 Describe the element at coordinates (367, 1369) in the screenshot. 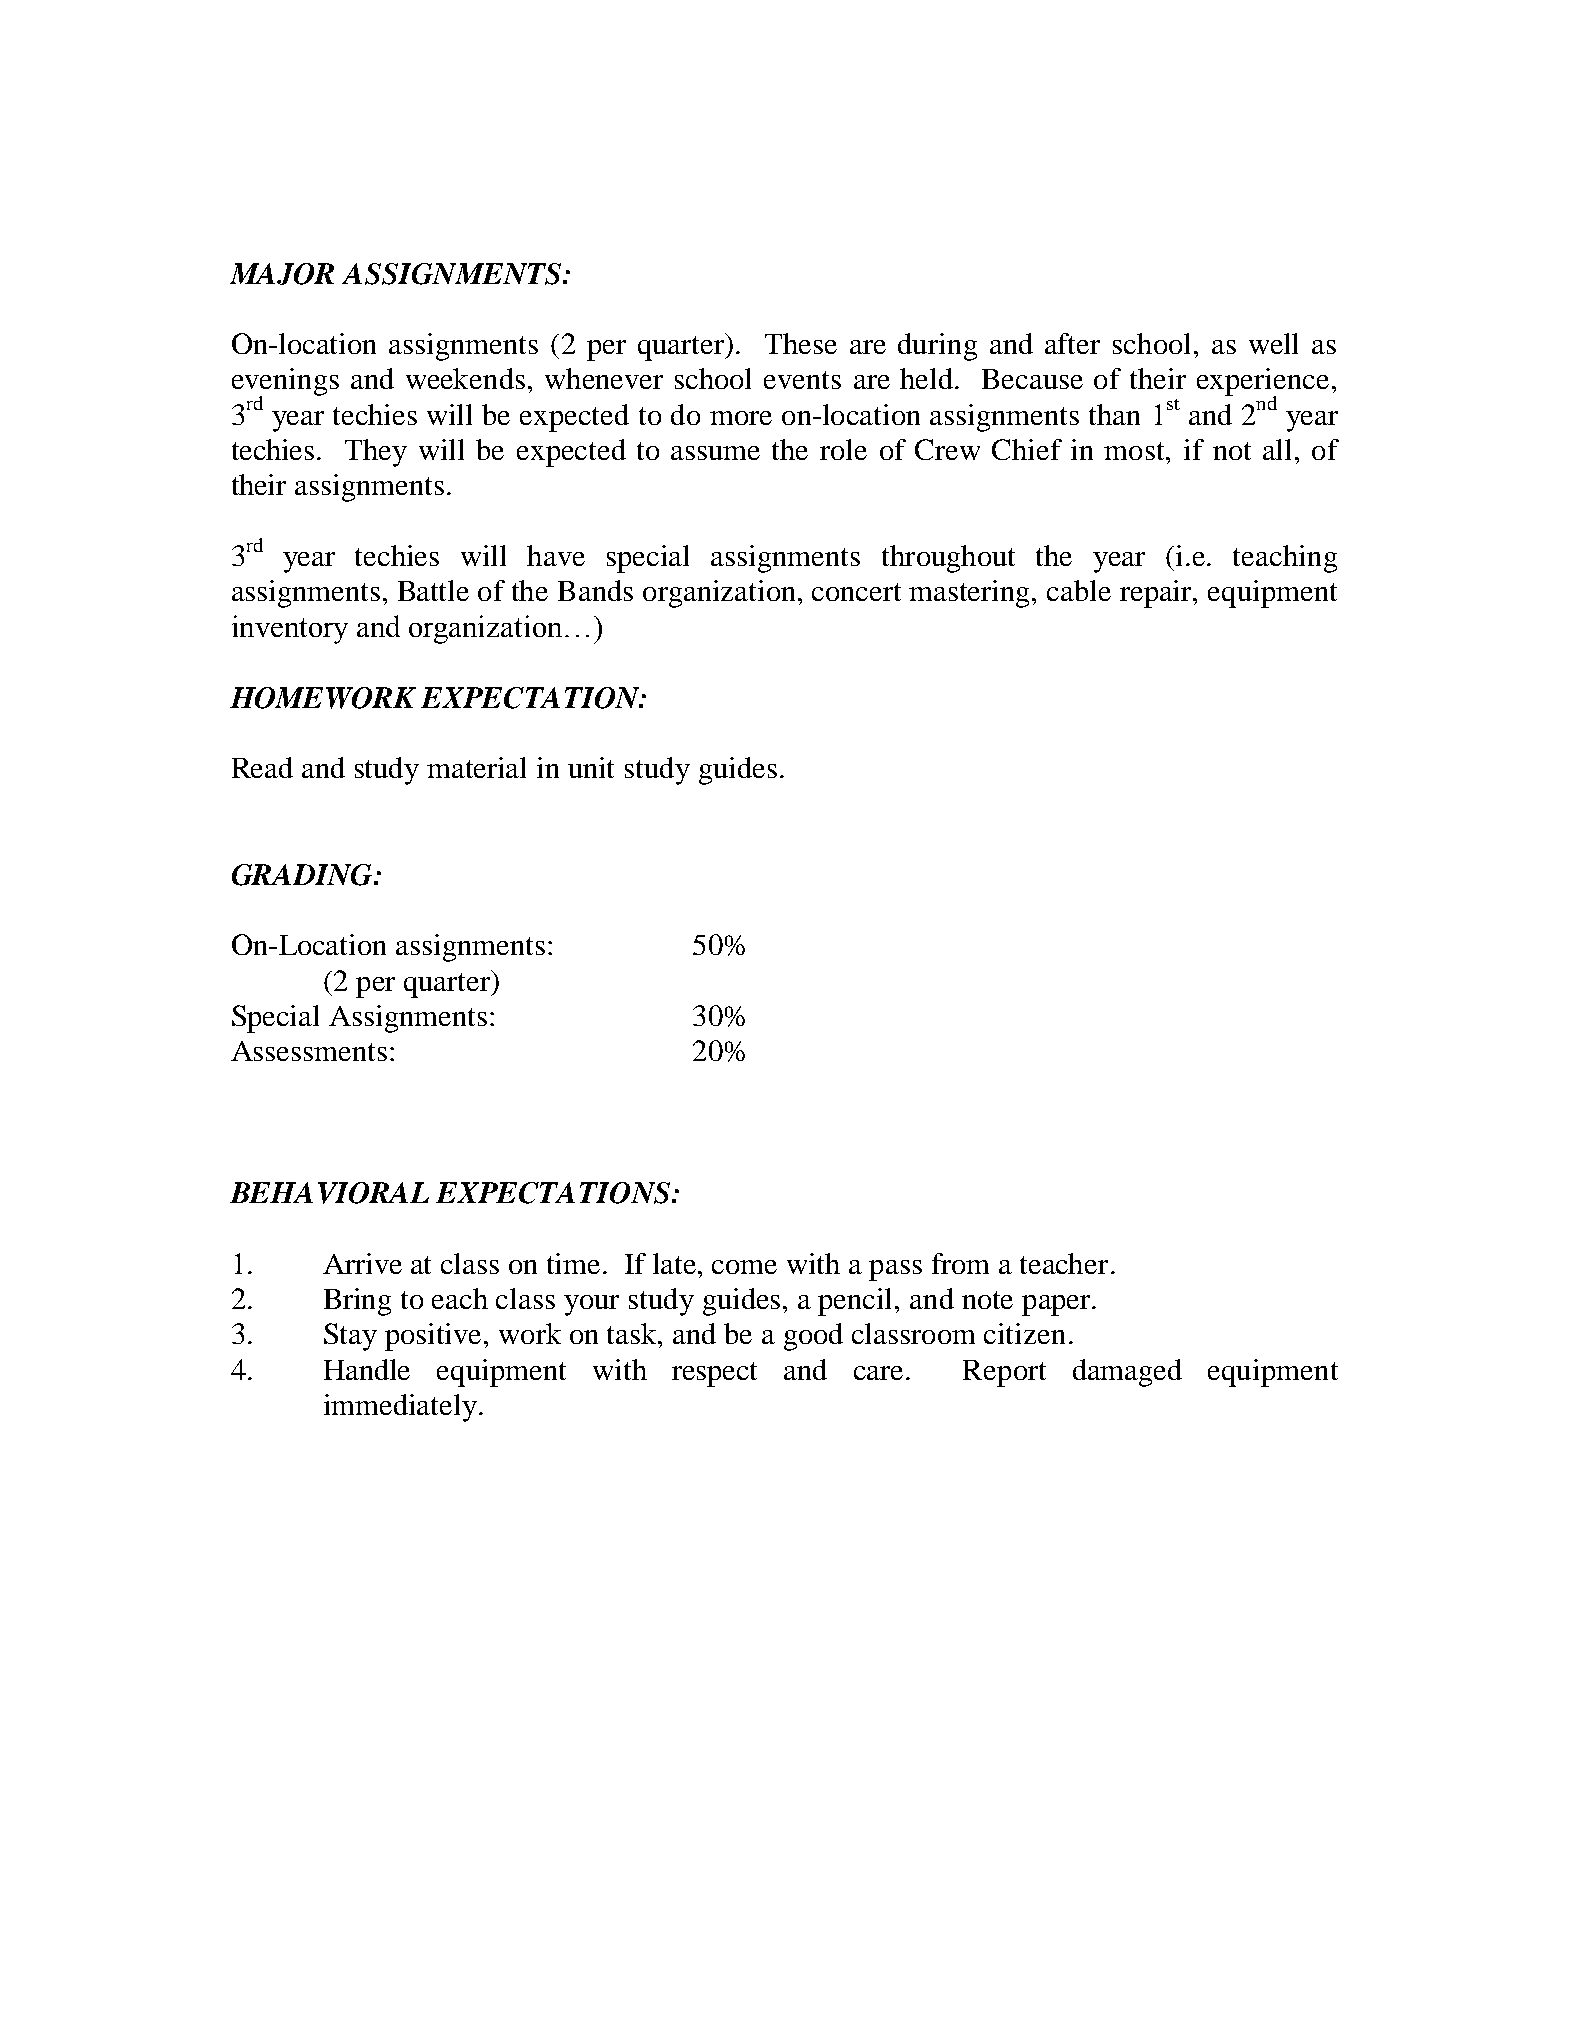

I see `Handle` at that location.
